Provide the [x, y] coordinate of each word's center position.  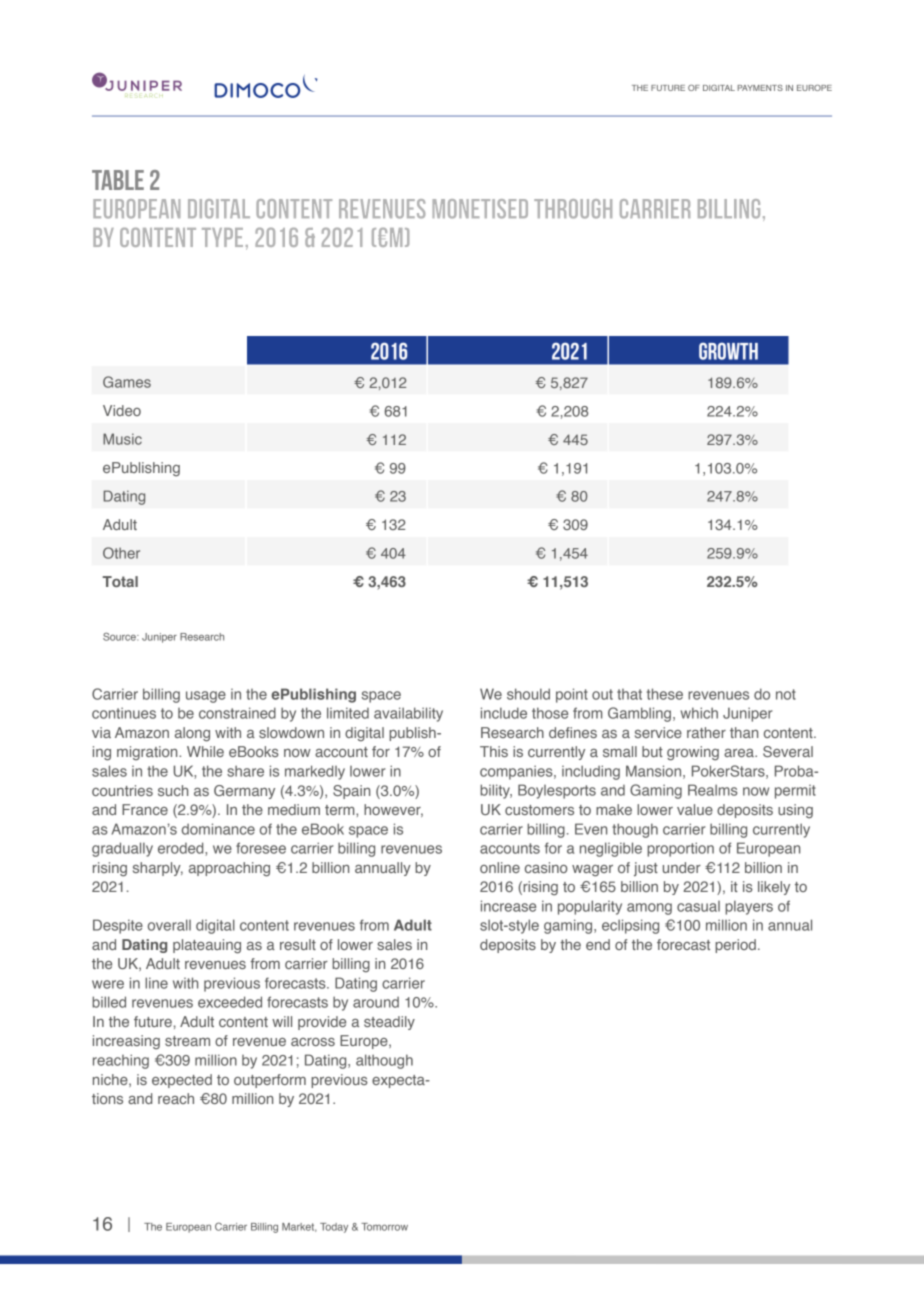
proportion [680, 849]
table [118, 180]
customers [539, 810]
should [528, 694]
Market [299, 1227]
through [573, 209]
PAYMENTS [760, 88]
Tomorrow [384, 1227]
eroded [182, 849]
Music [122, 439]
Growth [728, 351]
